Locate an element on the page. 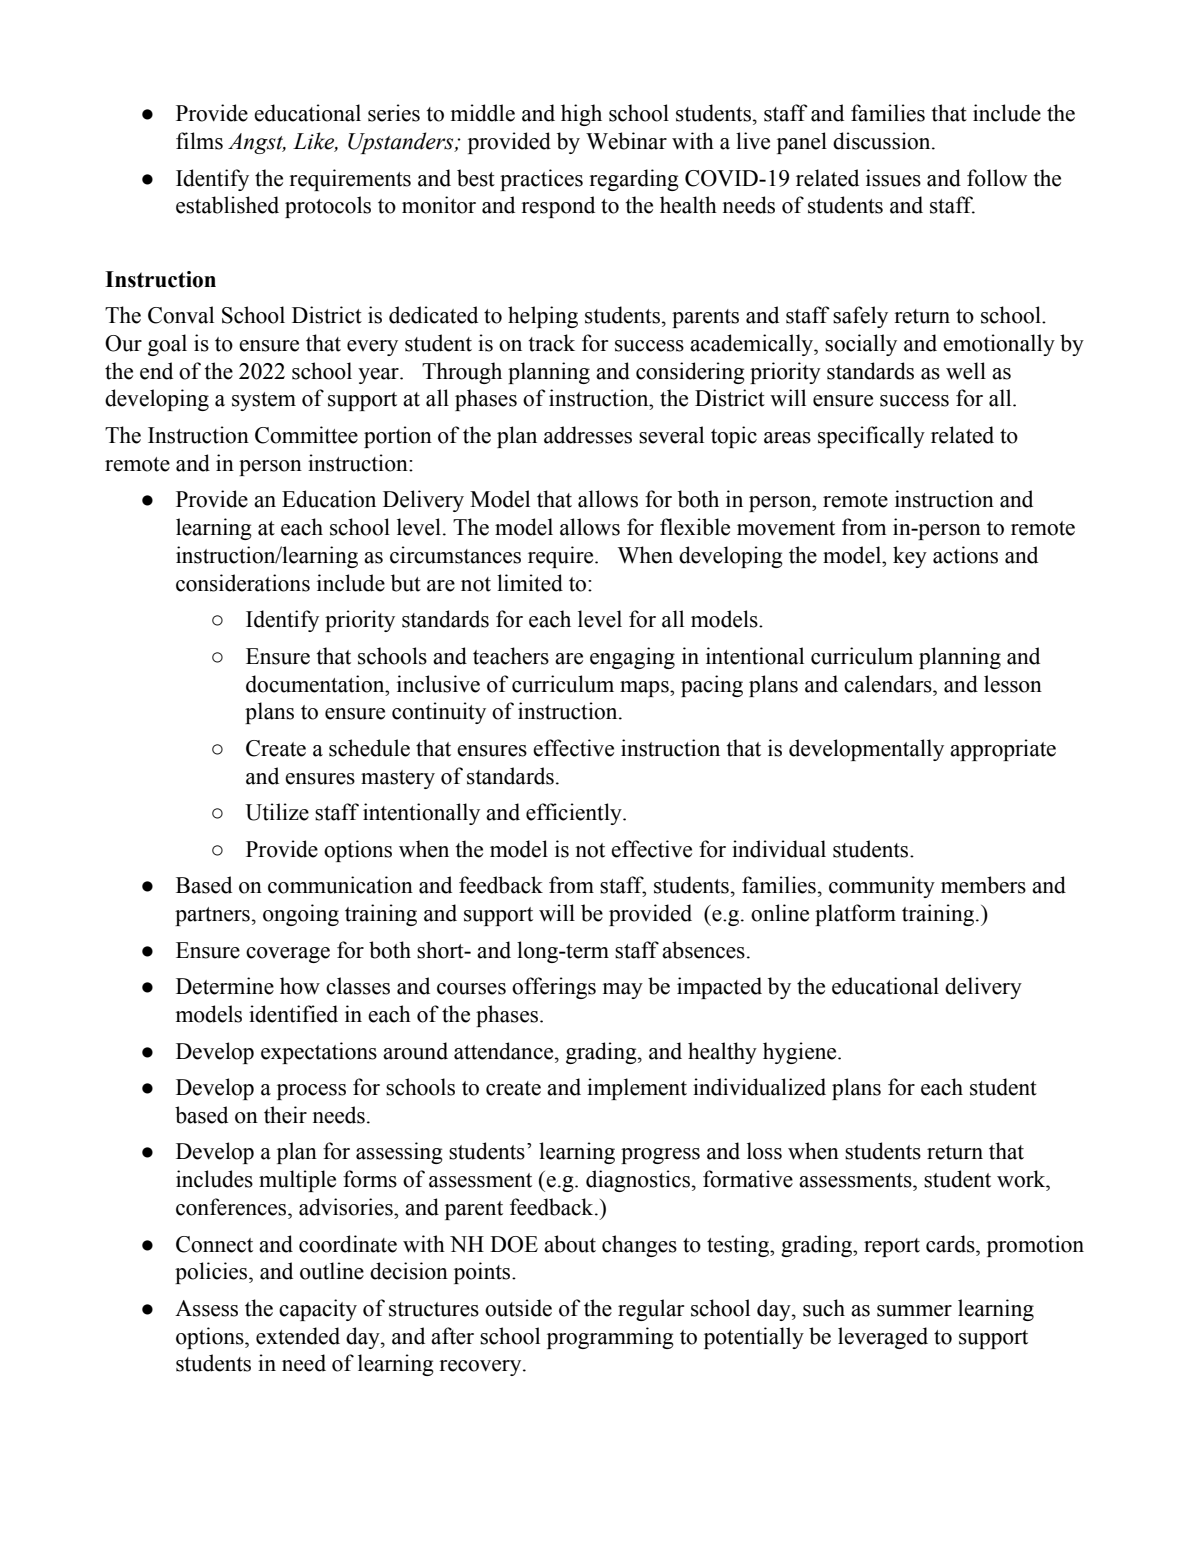 The image size is (1193, 1544). programming is located at coordinates (610, 1338).
